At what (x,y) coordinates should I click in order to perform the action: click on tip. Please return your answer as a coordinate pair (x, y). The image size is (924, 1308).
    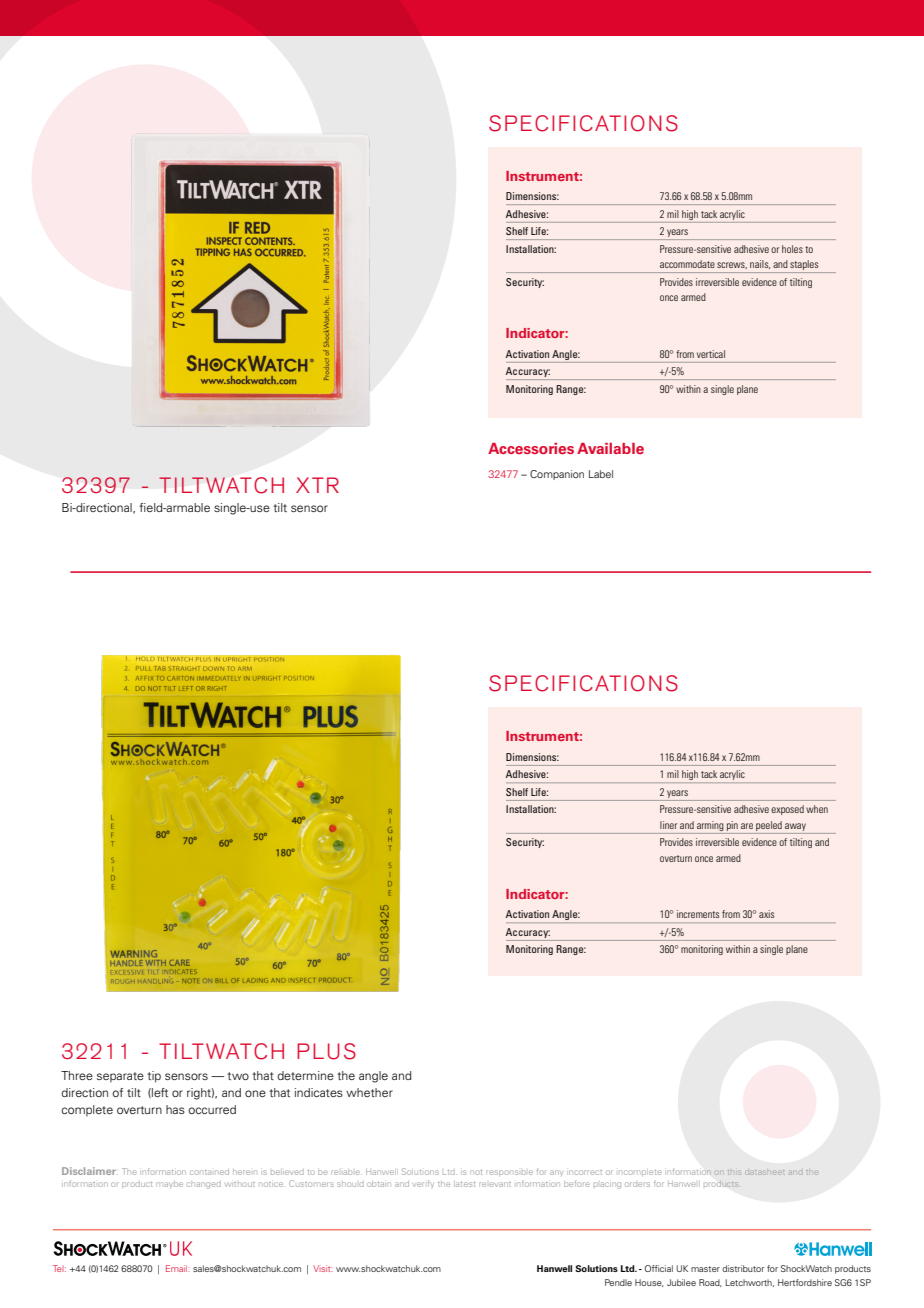
    Looking at the image, I should click on (154, 1077).
